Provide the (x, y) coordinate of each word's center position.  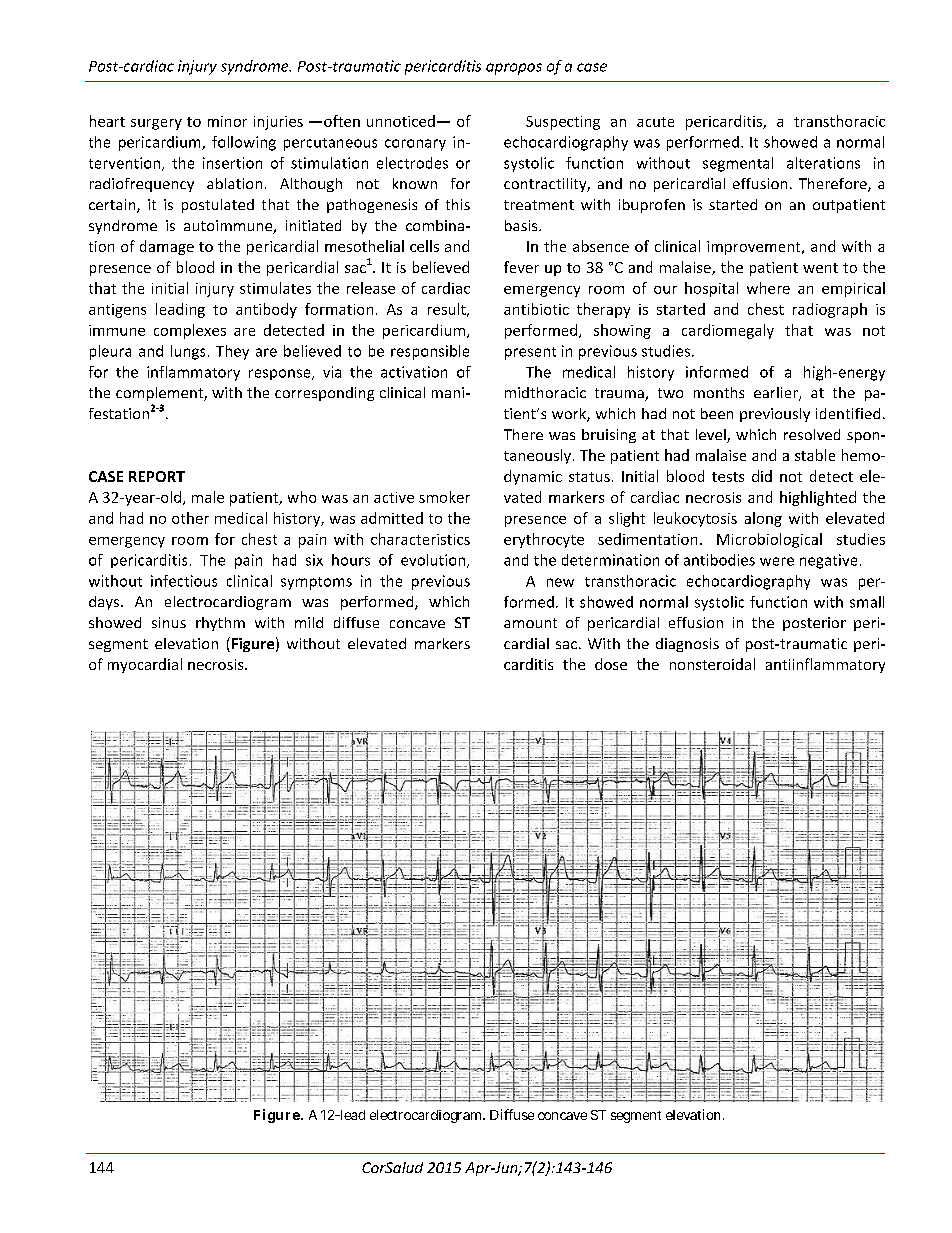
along (763, 519)
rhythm (220, 624)
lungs (188, 352)
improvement (755, 248)
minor (227, 121)
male (208, 497)
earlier (777, 394)
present (530, 353)
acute (655, 122)
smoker (444, 497)
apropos (514, 69)
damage (167, 247)
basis (522, 225)
